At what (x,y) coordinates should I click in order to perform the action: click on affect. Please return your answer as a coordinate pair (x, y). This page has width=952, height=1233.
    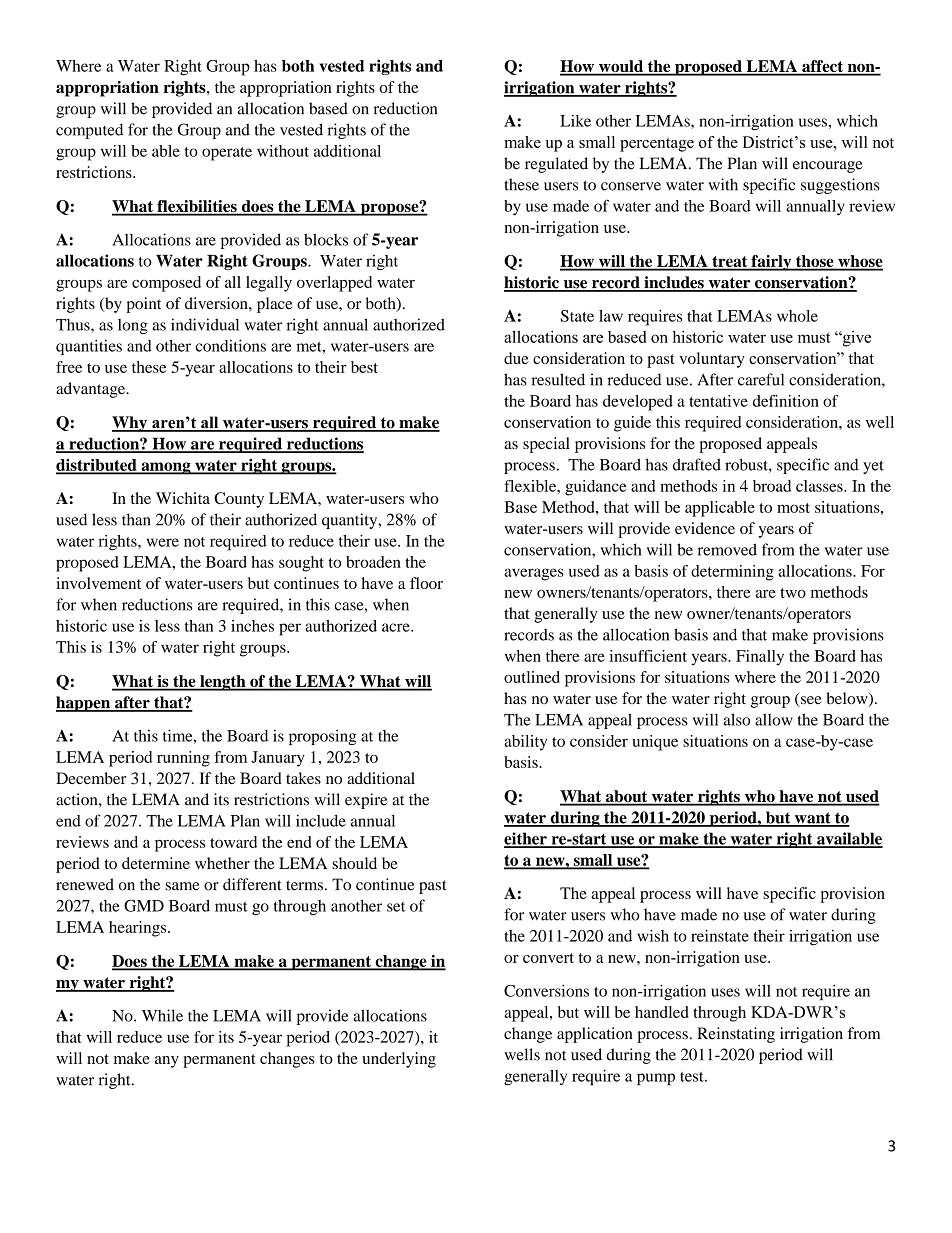
    Looking at the image, I should click on (822, 67).
